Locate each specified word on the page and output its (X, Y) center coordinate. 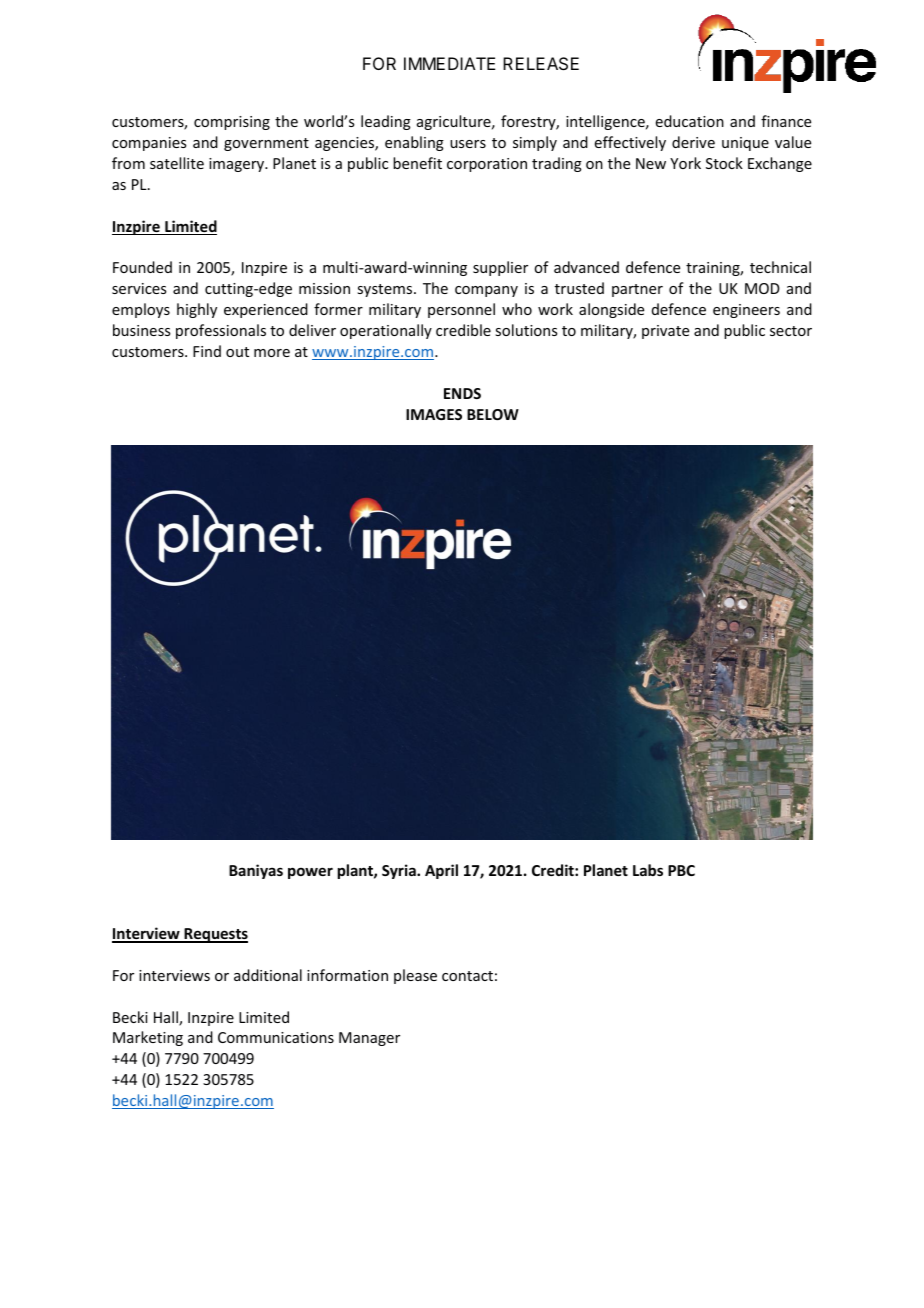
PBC (681, 870)
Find (207, 351)
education (690, 121)
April (441, 871)
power (310, 873)
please (415, 976)
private (665, 332)
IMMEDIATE (449, 63)
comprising (232, 123)
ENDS (462, 393)
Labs (648, 870)
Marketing (148, 1038)
